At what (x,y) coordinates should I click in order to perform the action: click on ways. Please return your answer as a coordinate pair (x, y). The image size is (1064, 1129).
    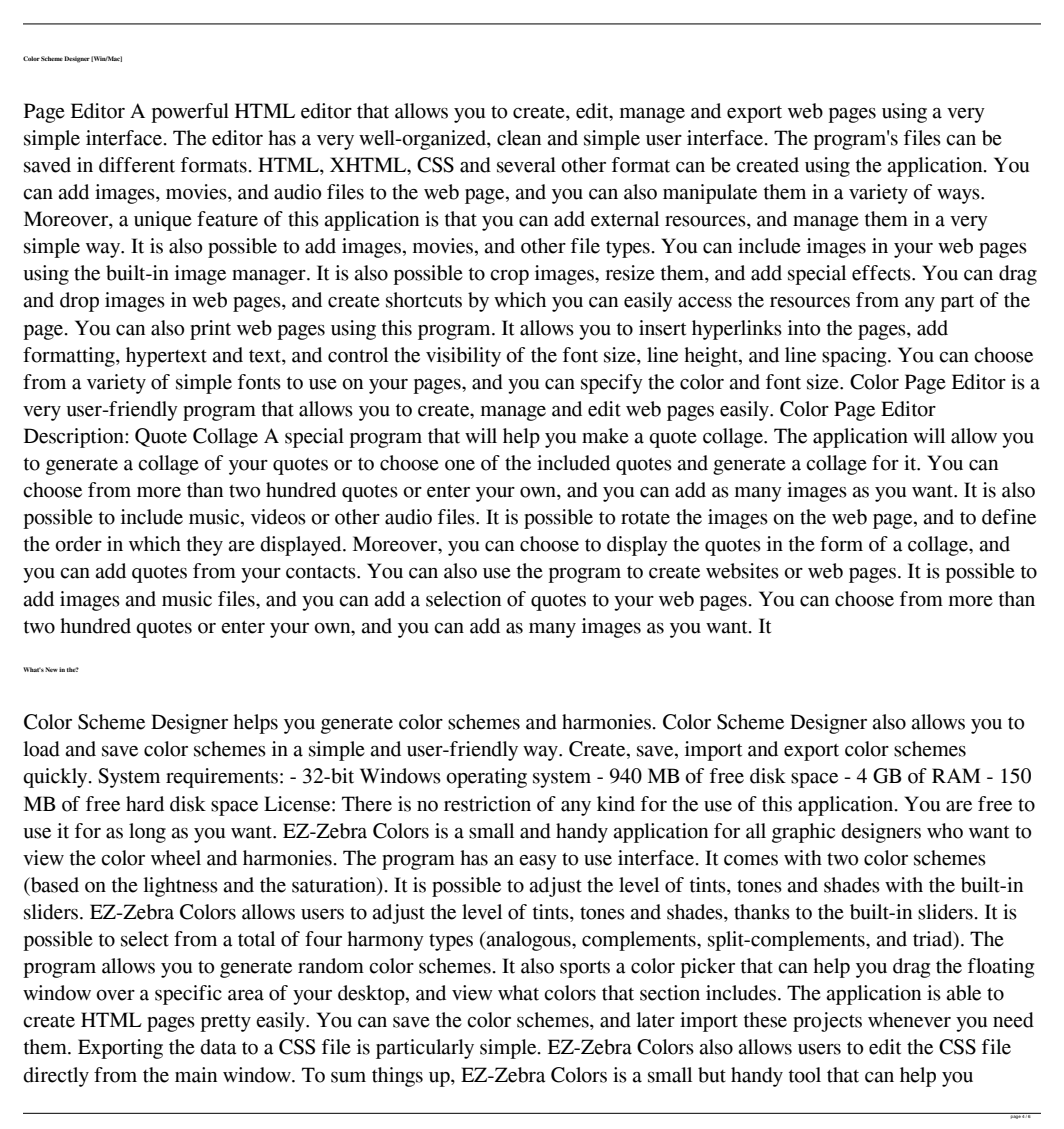
    Looking at the image, I should click on (959, 196).
